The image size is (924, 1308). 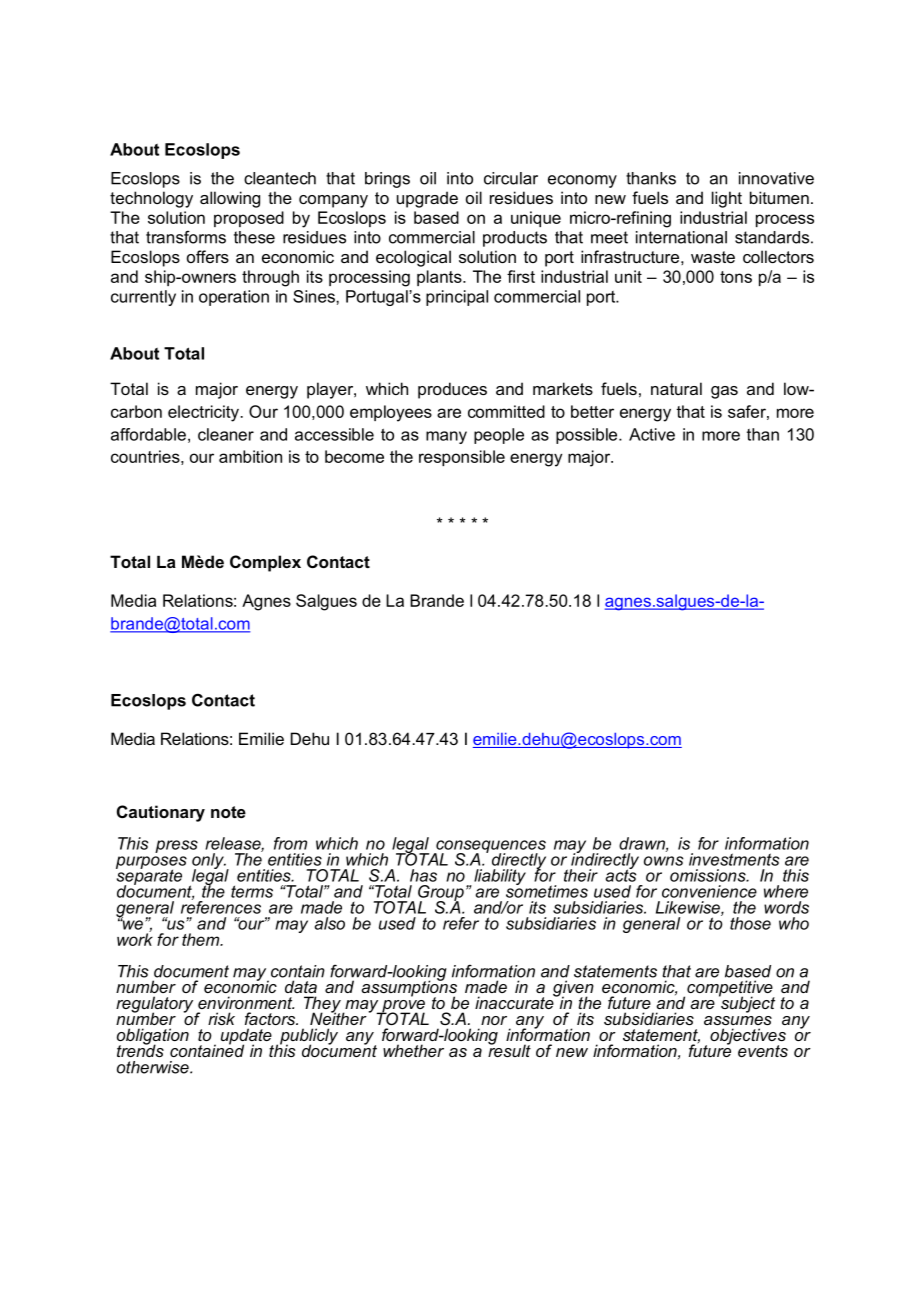 I want to click on ambition, so click(x=250, y=456).
